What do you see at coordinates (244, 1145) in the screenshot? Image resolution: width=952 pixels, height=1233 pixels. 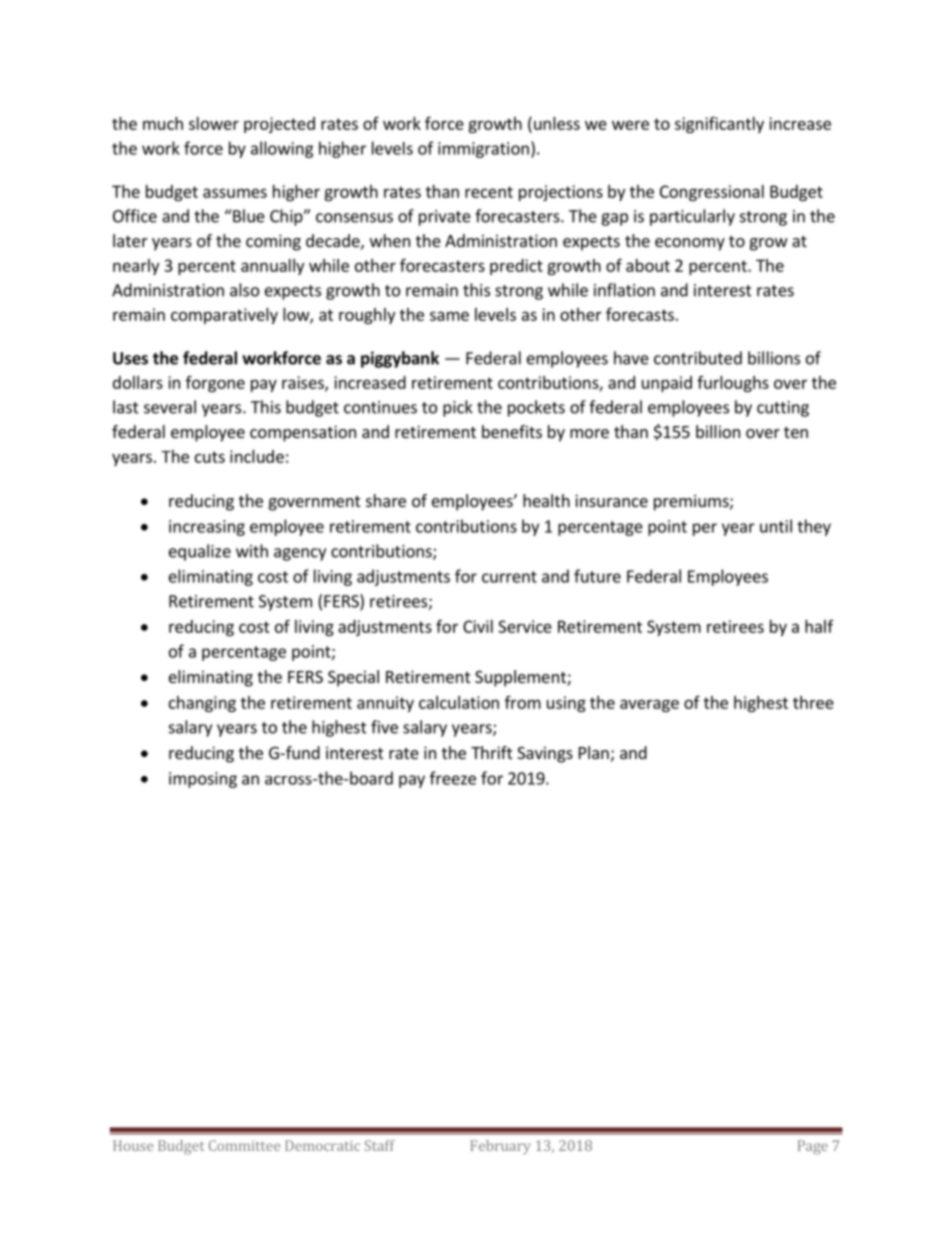 I see `Committee` at bounding box center [244, 1145].
